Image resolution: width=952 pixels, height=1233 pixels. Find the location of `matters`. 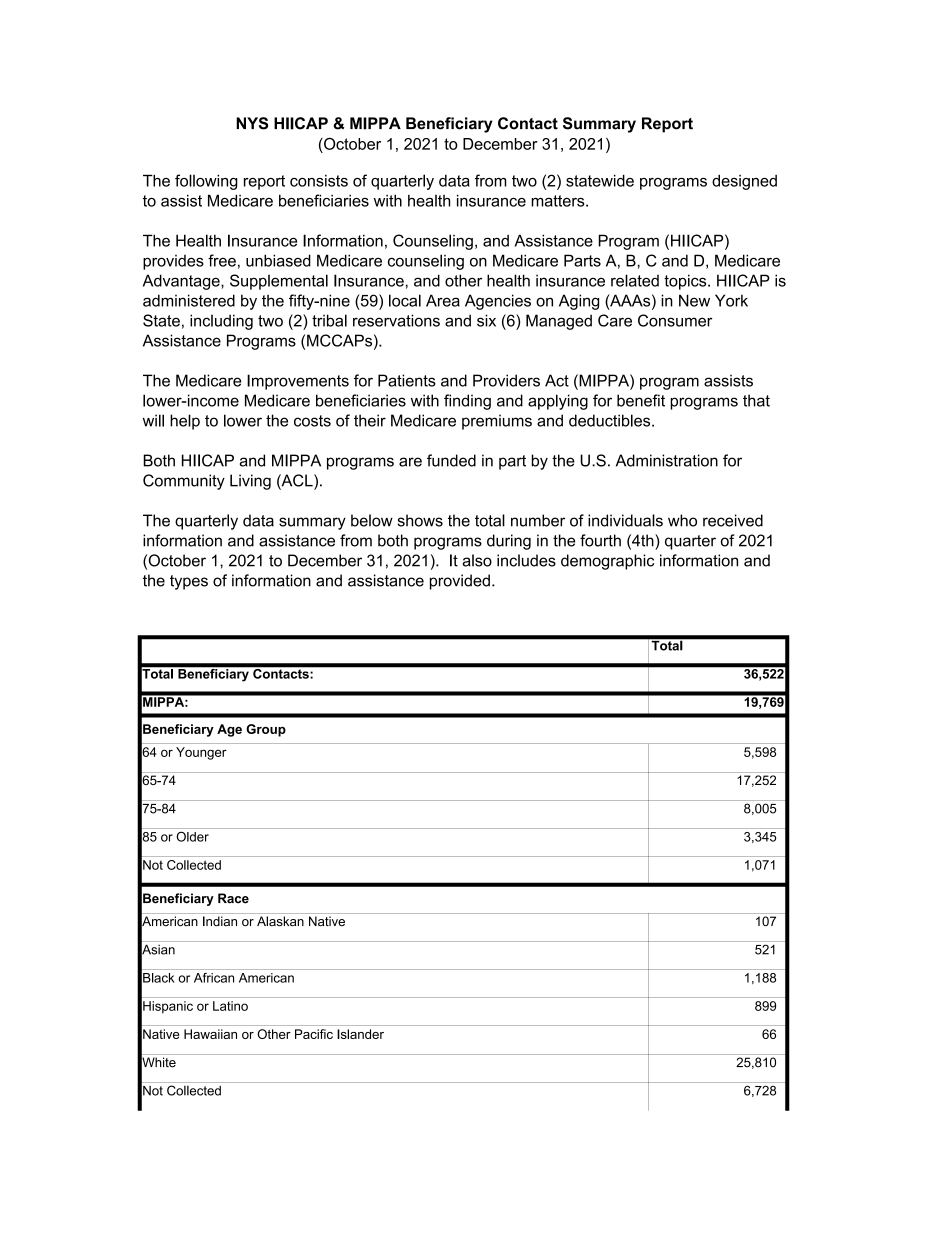

matters is located at coordinates (559, 201).
